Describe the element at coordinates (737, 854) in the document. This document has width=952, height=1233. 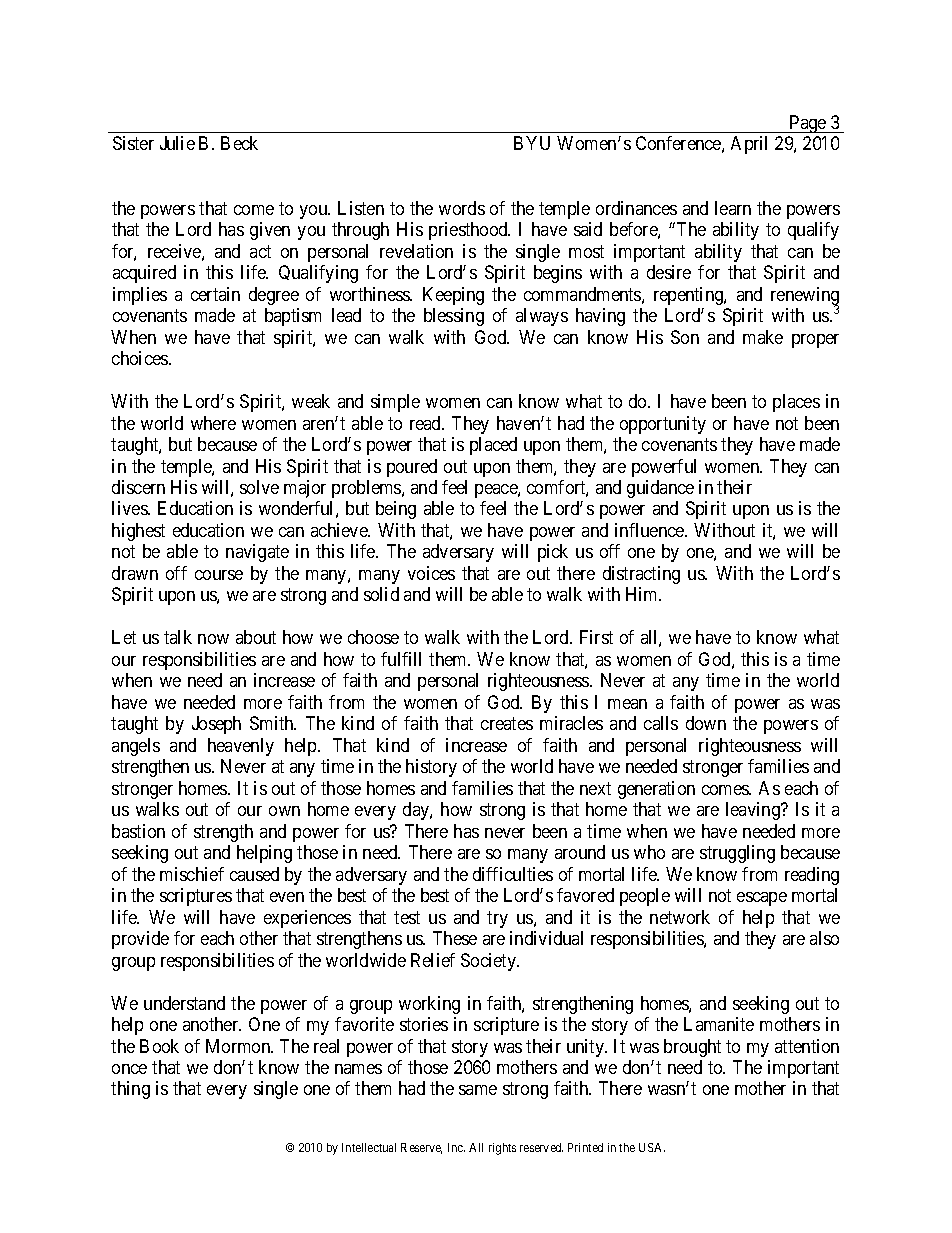
I see `struggling` at that location.
